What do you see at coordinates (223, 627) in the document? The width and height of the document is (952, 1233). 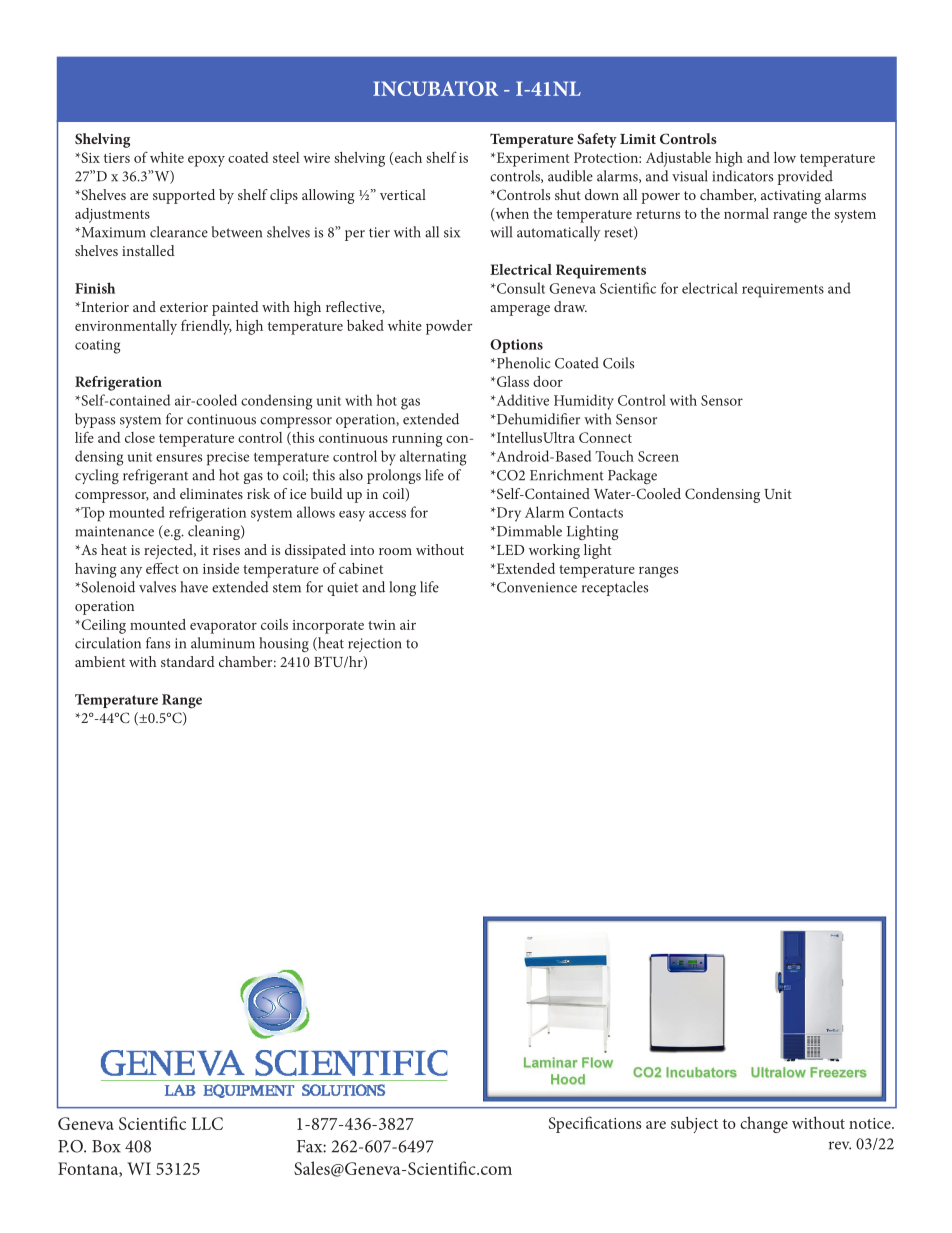 I see `evaporator` at bounding box center [223, 627].
